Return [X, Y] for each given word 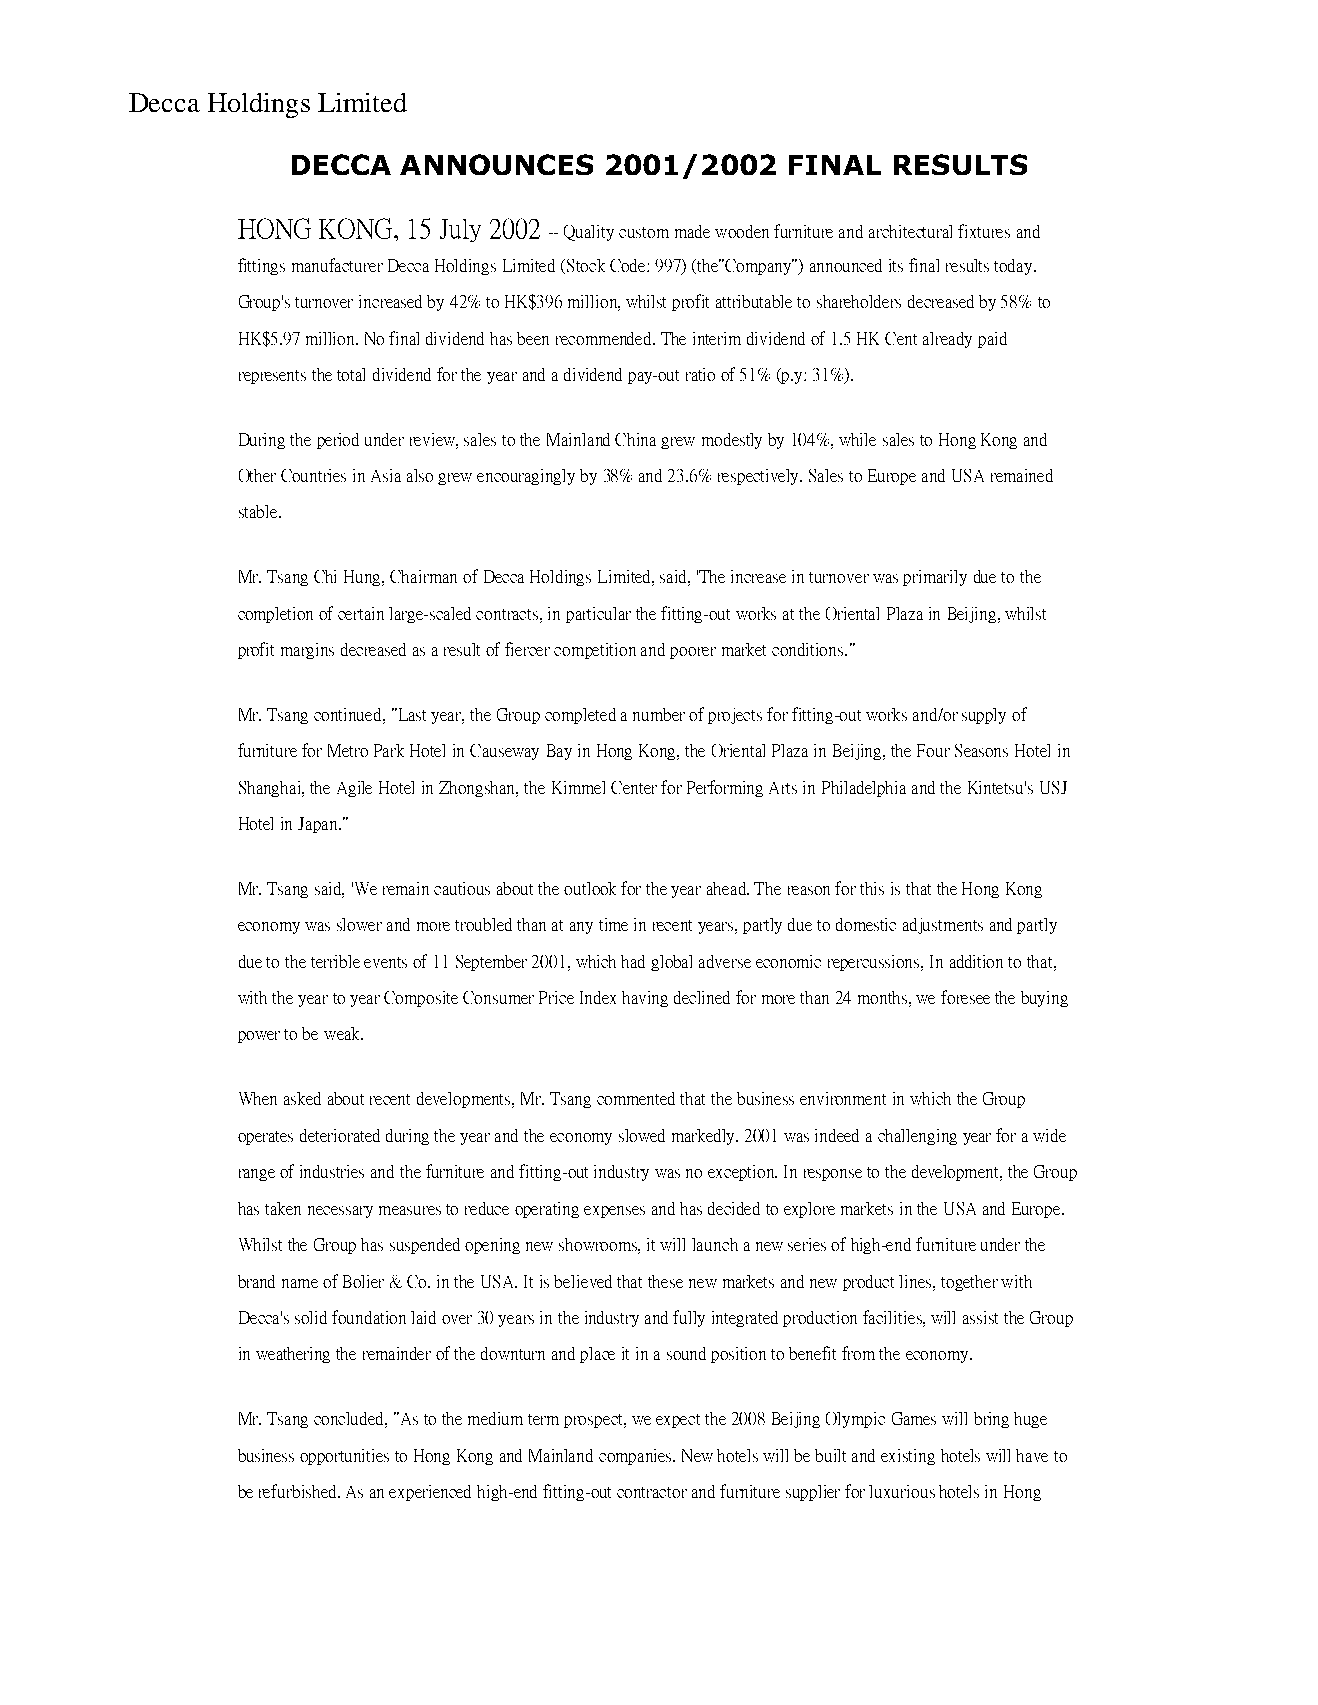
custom [644, 232]
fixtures [984, 231]
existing [908, 1457]
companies [636, 1457]
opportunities [344, 1457]
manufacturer [337, 265]
